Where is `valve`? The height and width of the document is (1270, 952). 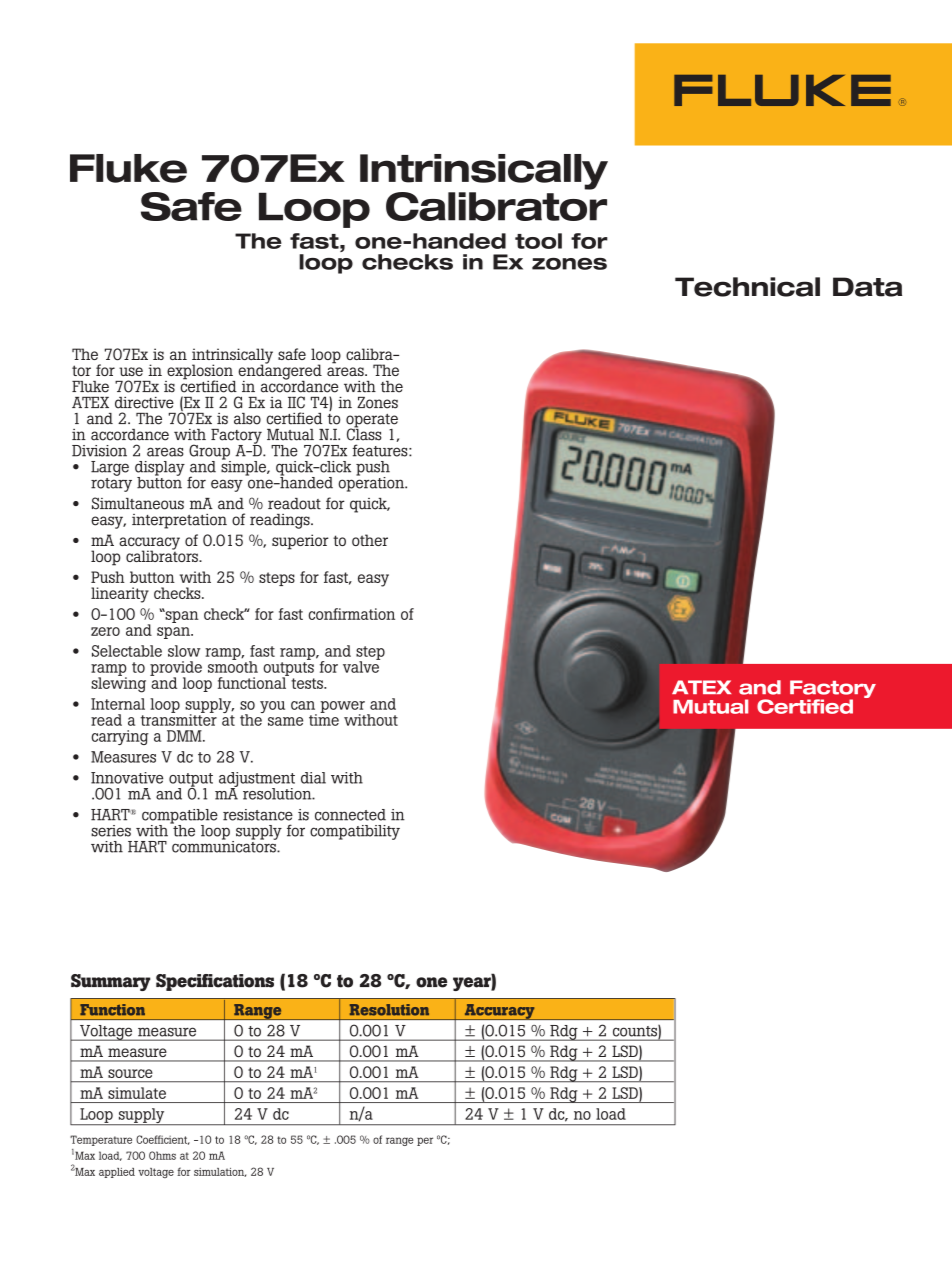 valve is located at coordinates (361, 666).
